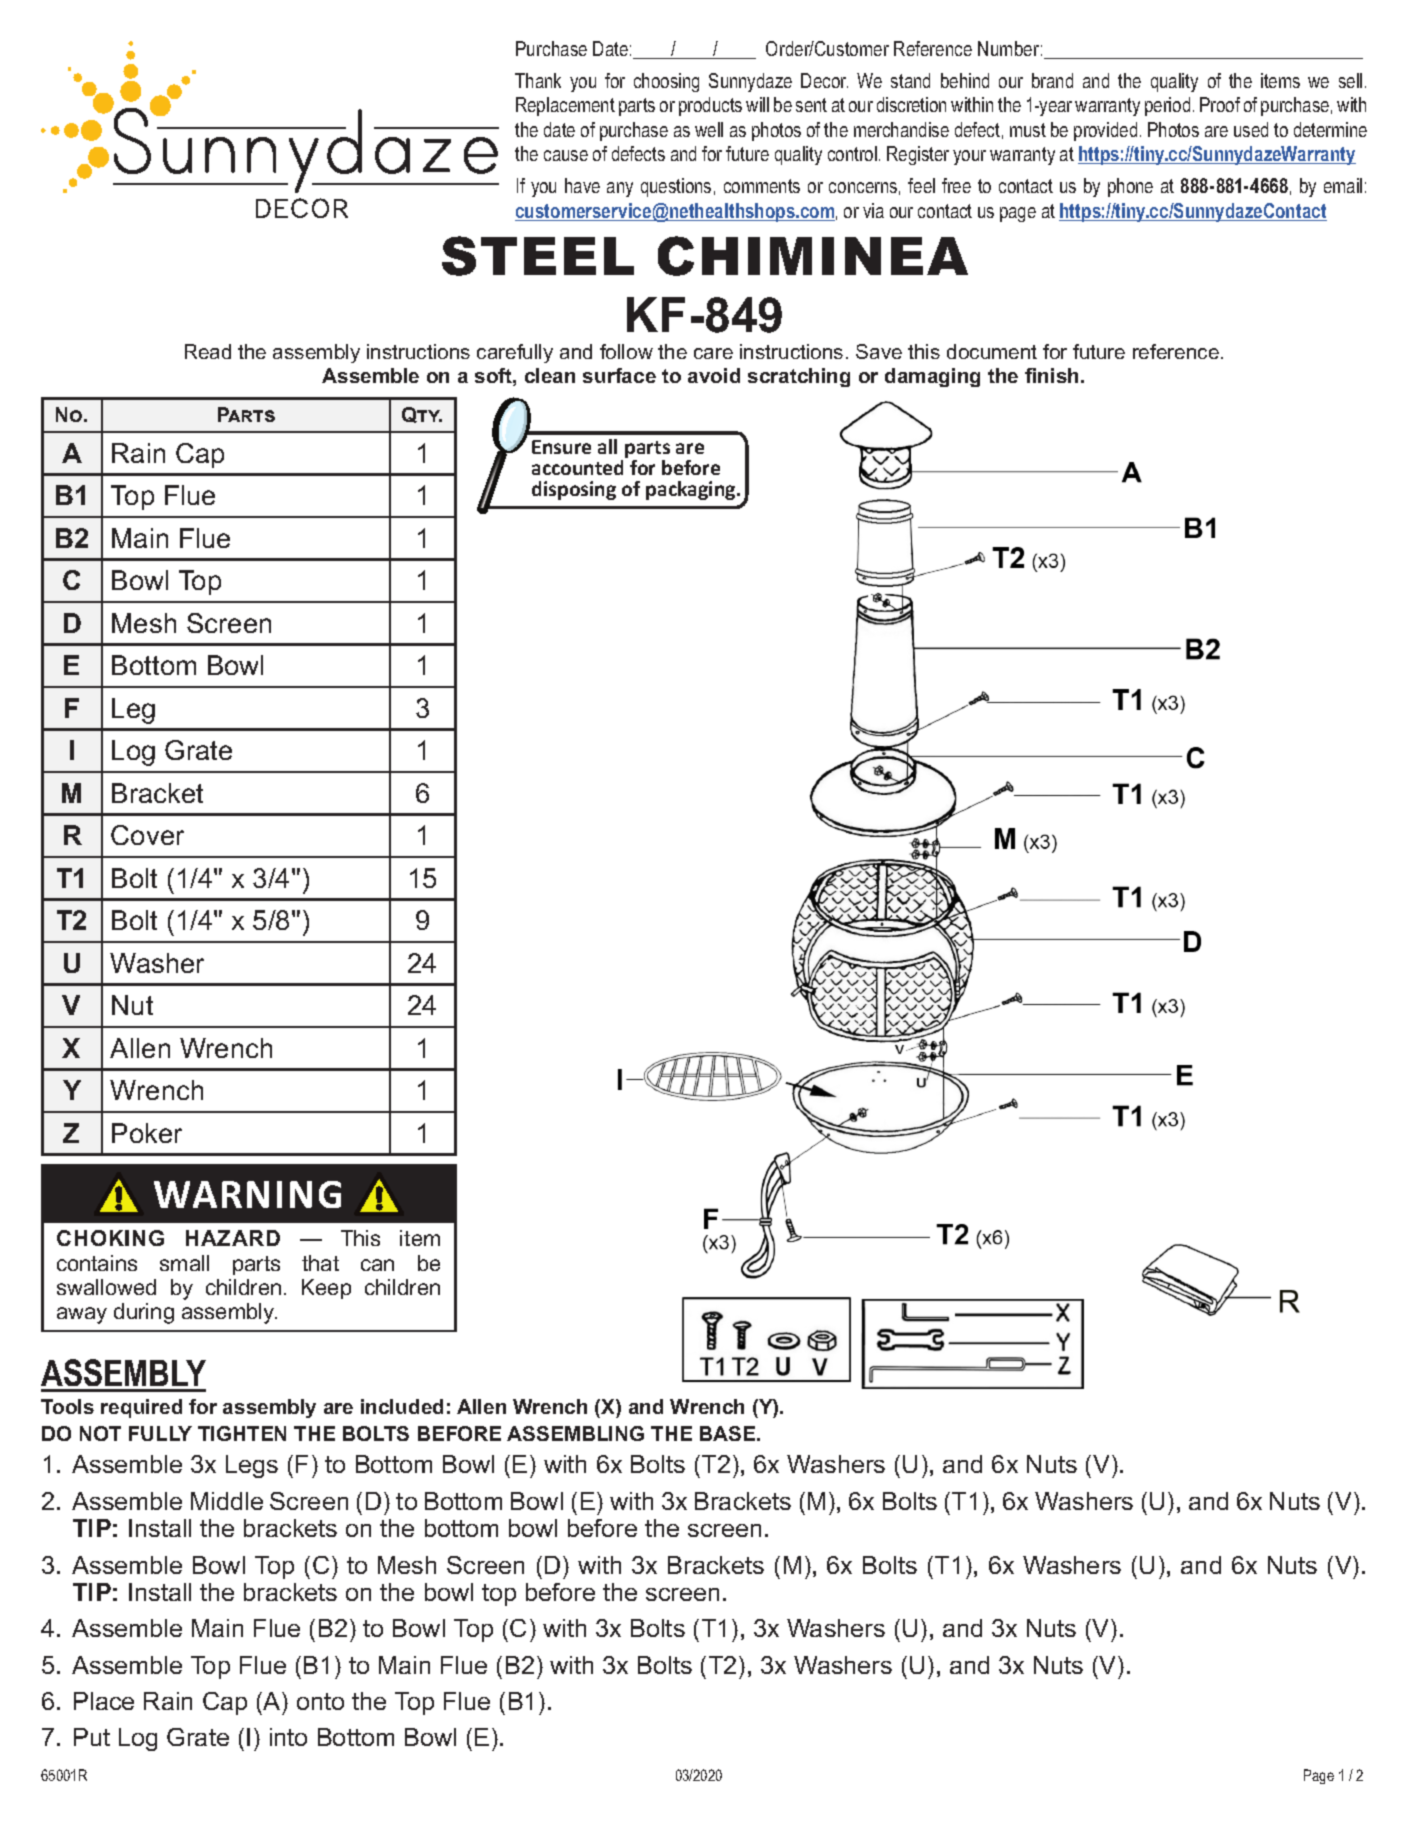 The width and height of the image is (1409, 1823). I want to click on small, so click(184, 1263).
